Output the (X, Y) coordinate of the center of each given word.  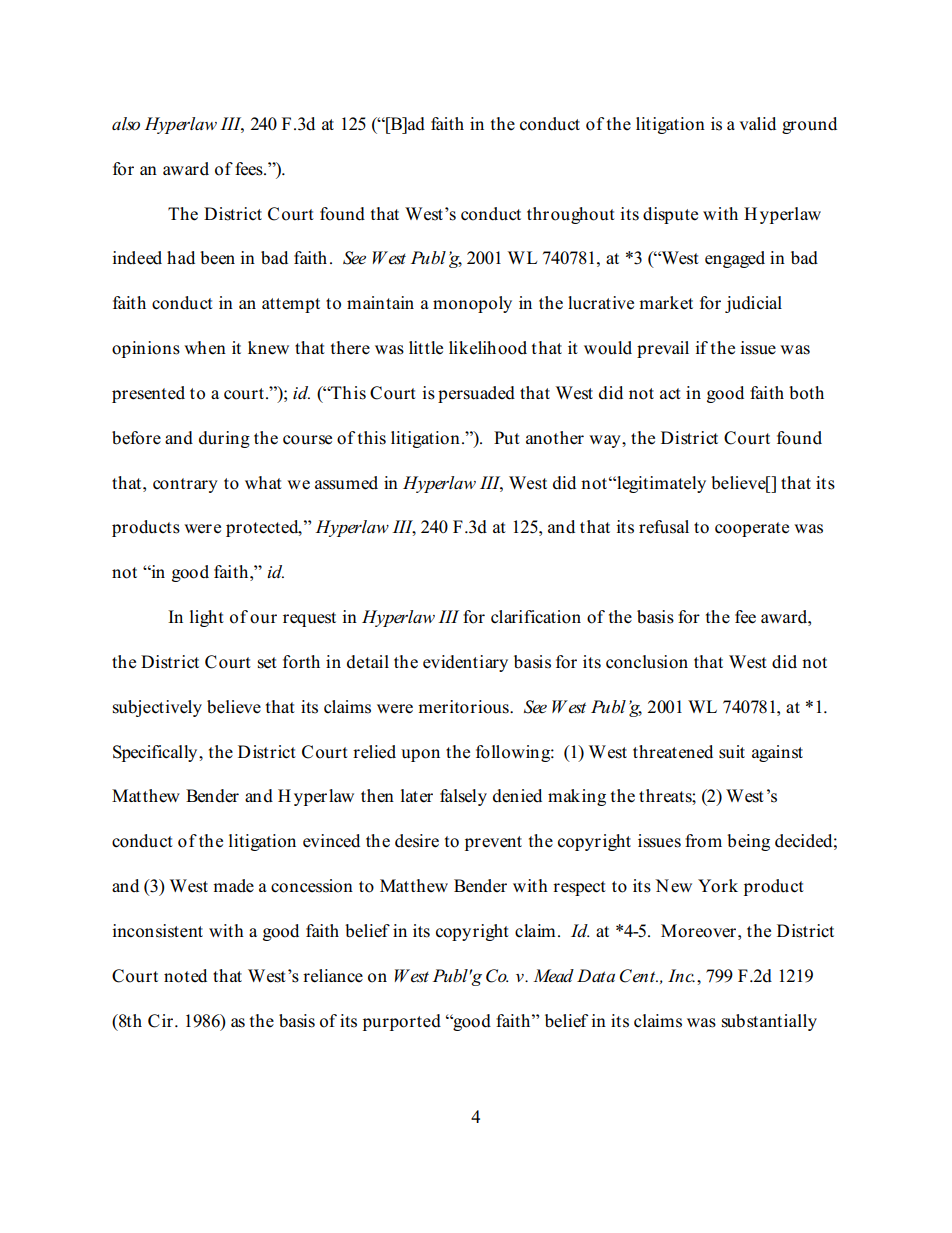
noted (185, 976)
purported (402, 1022)
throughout (571, 215)
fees (250, 169)
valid (757, 123)
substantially (769, 1022)
